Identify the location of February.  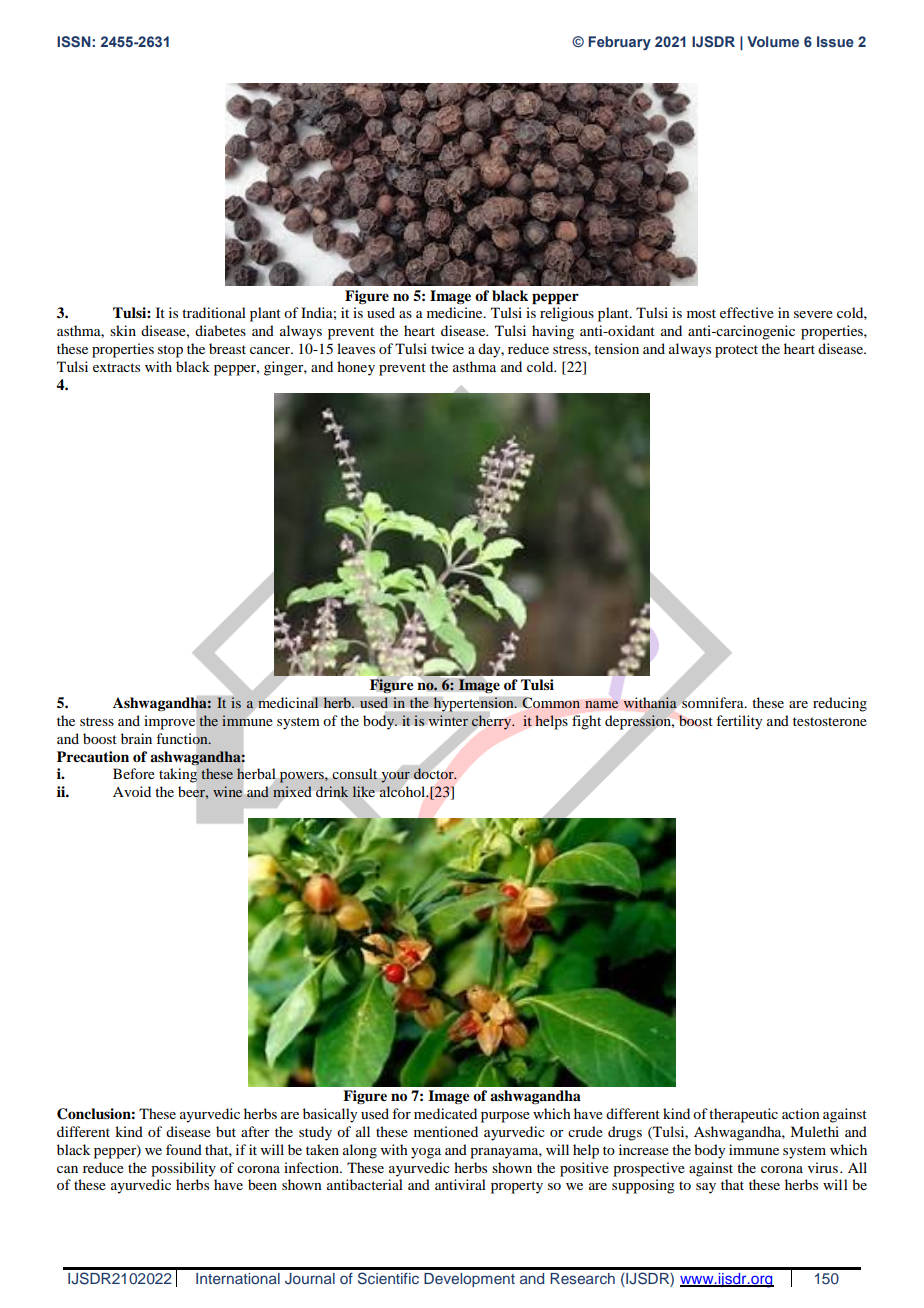
(619, 43).
